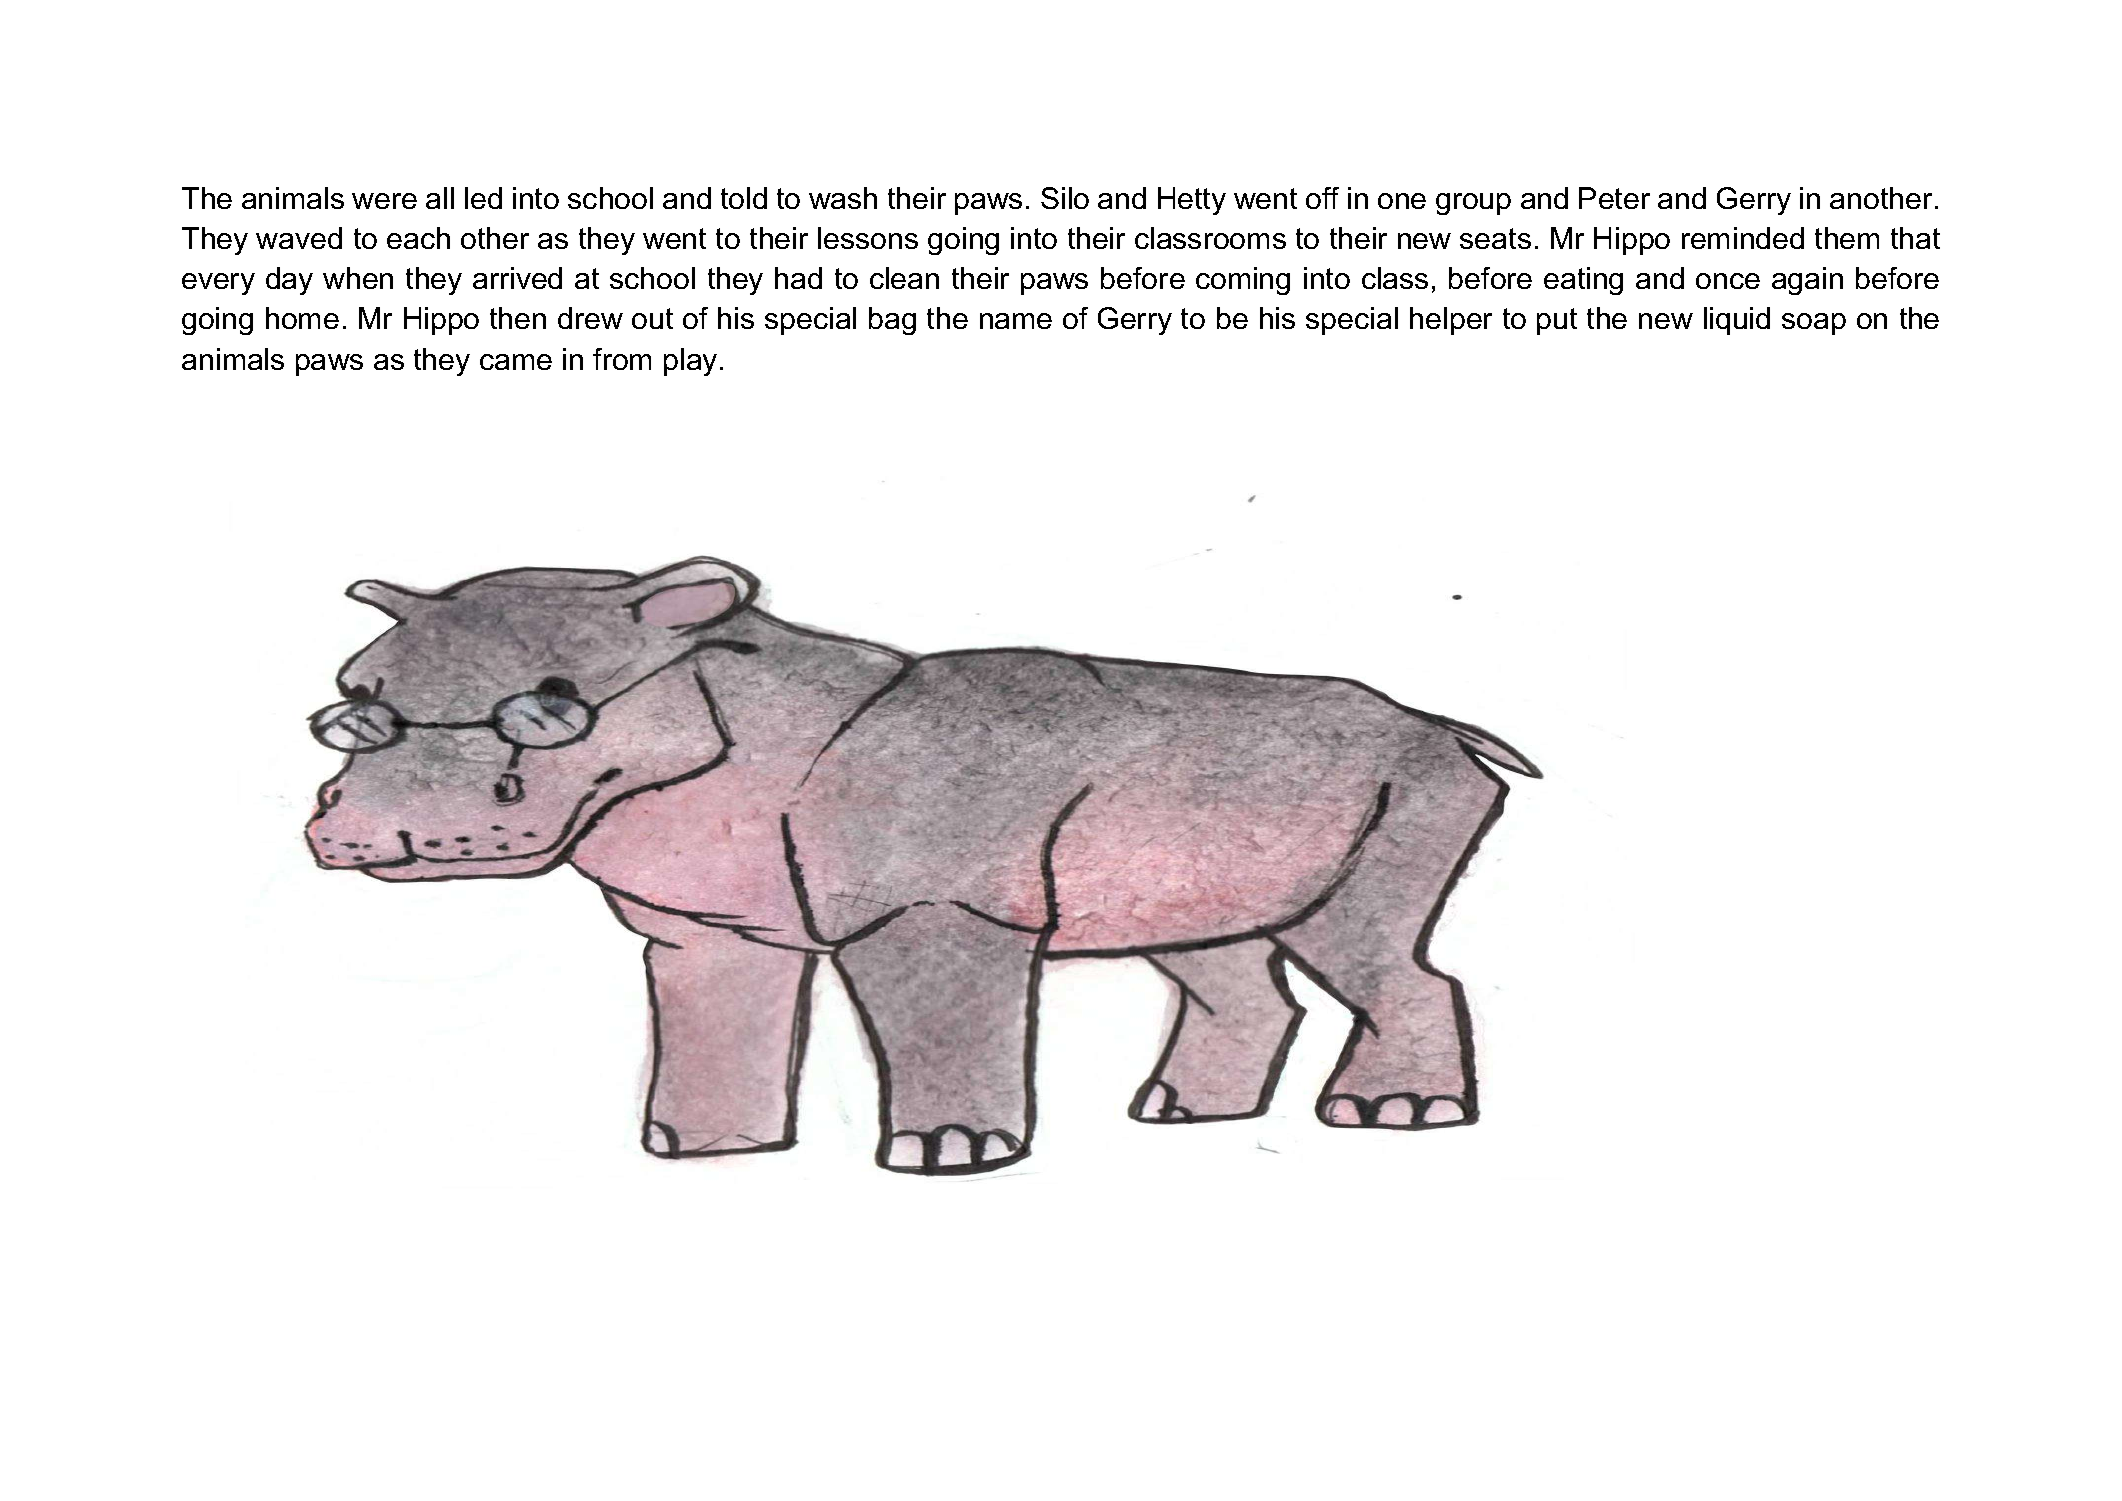  Describe the element at coordinates (690, 362) in the screenshot. I see `play` at that location.
